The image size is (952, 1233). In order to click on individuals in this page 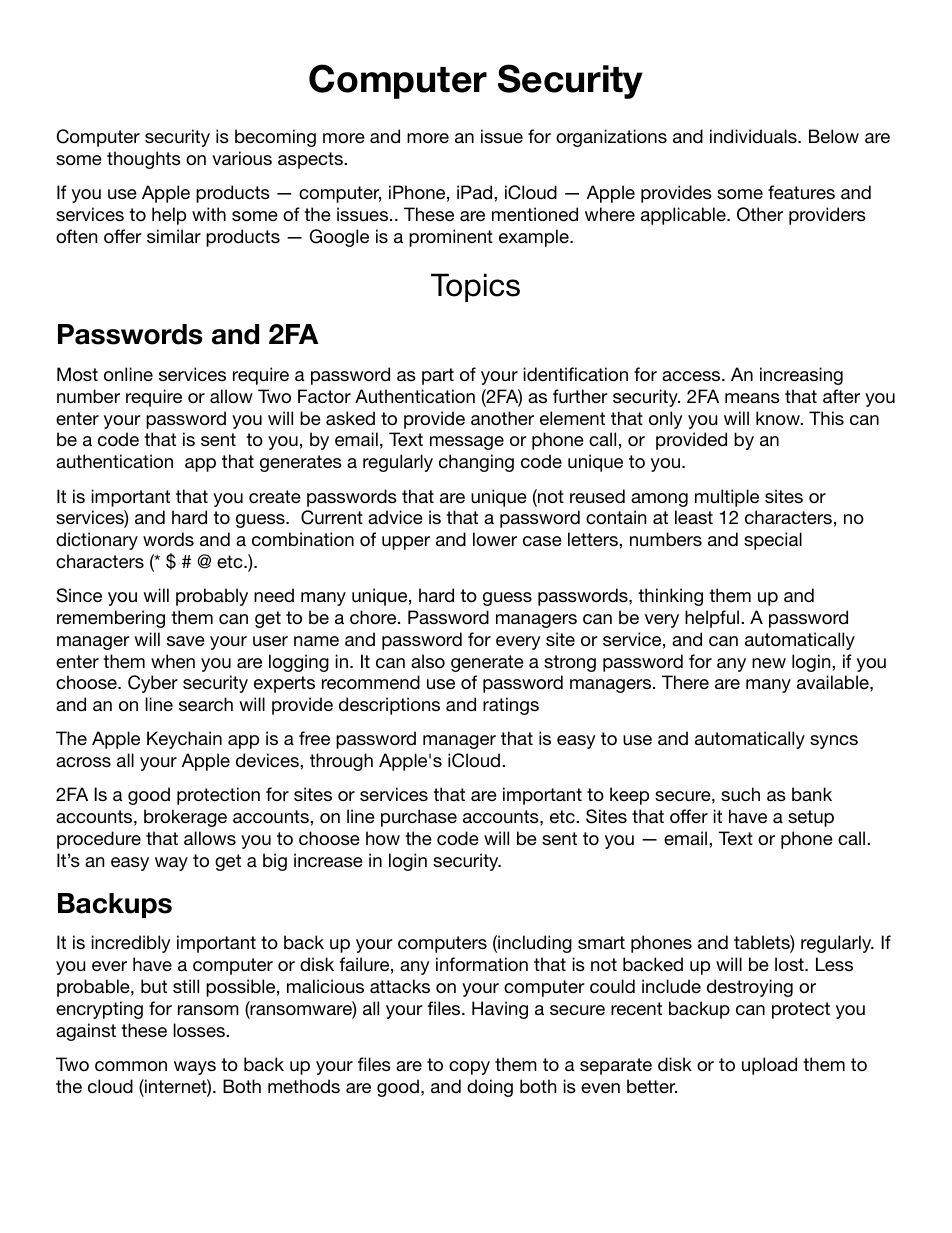, I will do `click(754, 136)`.
